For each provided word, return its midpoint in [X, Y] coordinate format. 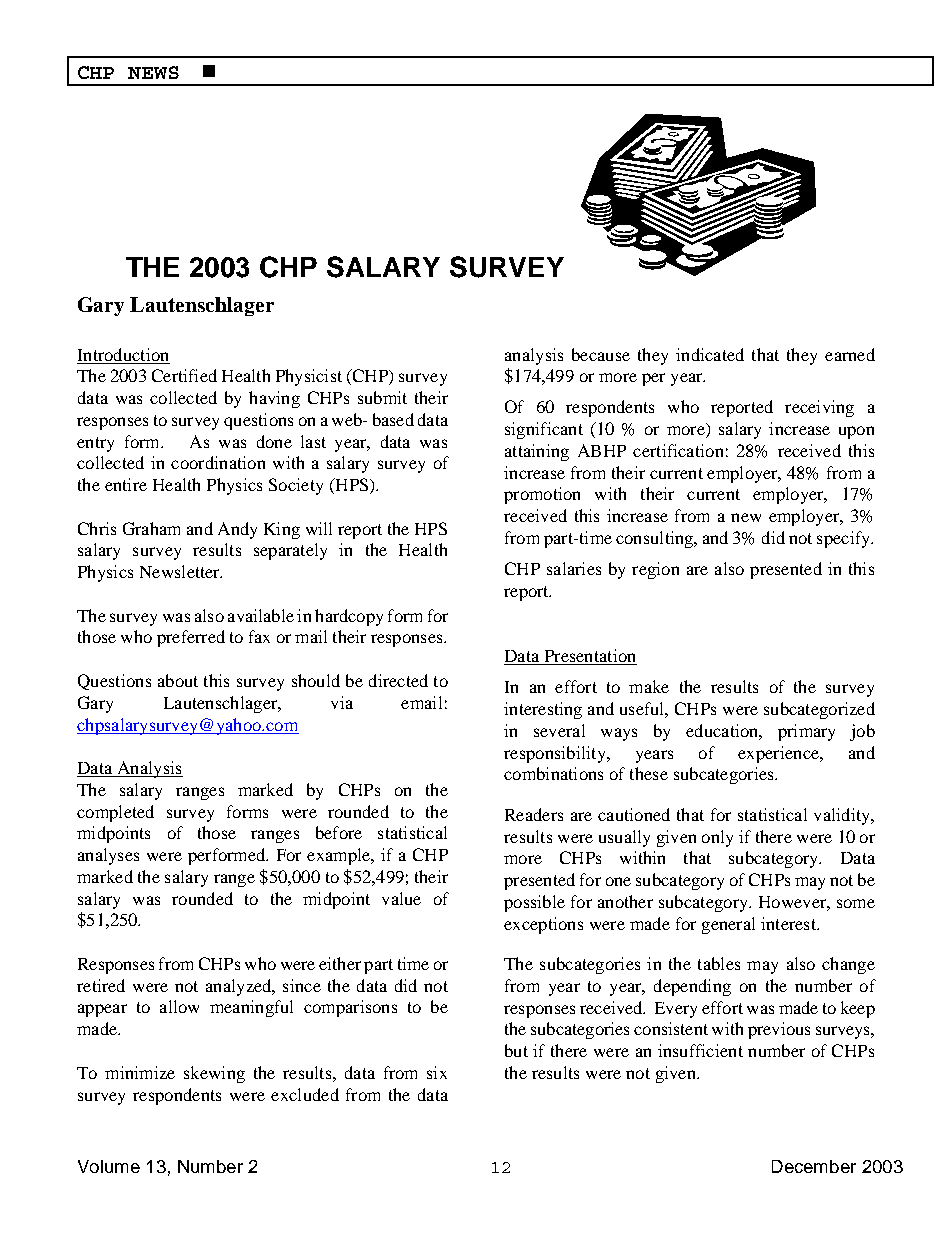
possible [534, 903]
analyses [108, 856]
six [437, 1072]
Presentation [589, 657]
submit [382, 397]
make [649, 686]
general [728, 925]
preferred [191, 638]
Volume [109, 1166]
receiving [819, 408]
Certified [184, 375]
